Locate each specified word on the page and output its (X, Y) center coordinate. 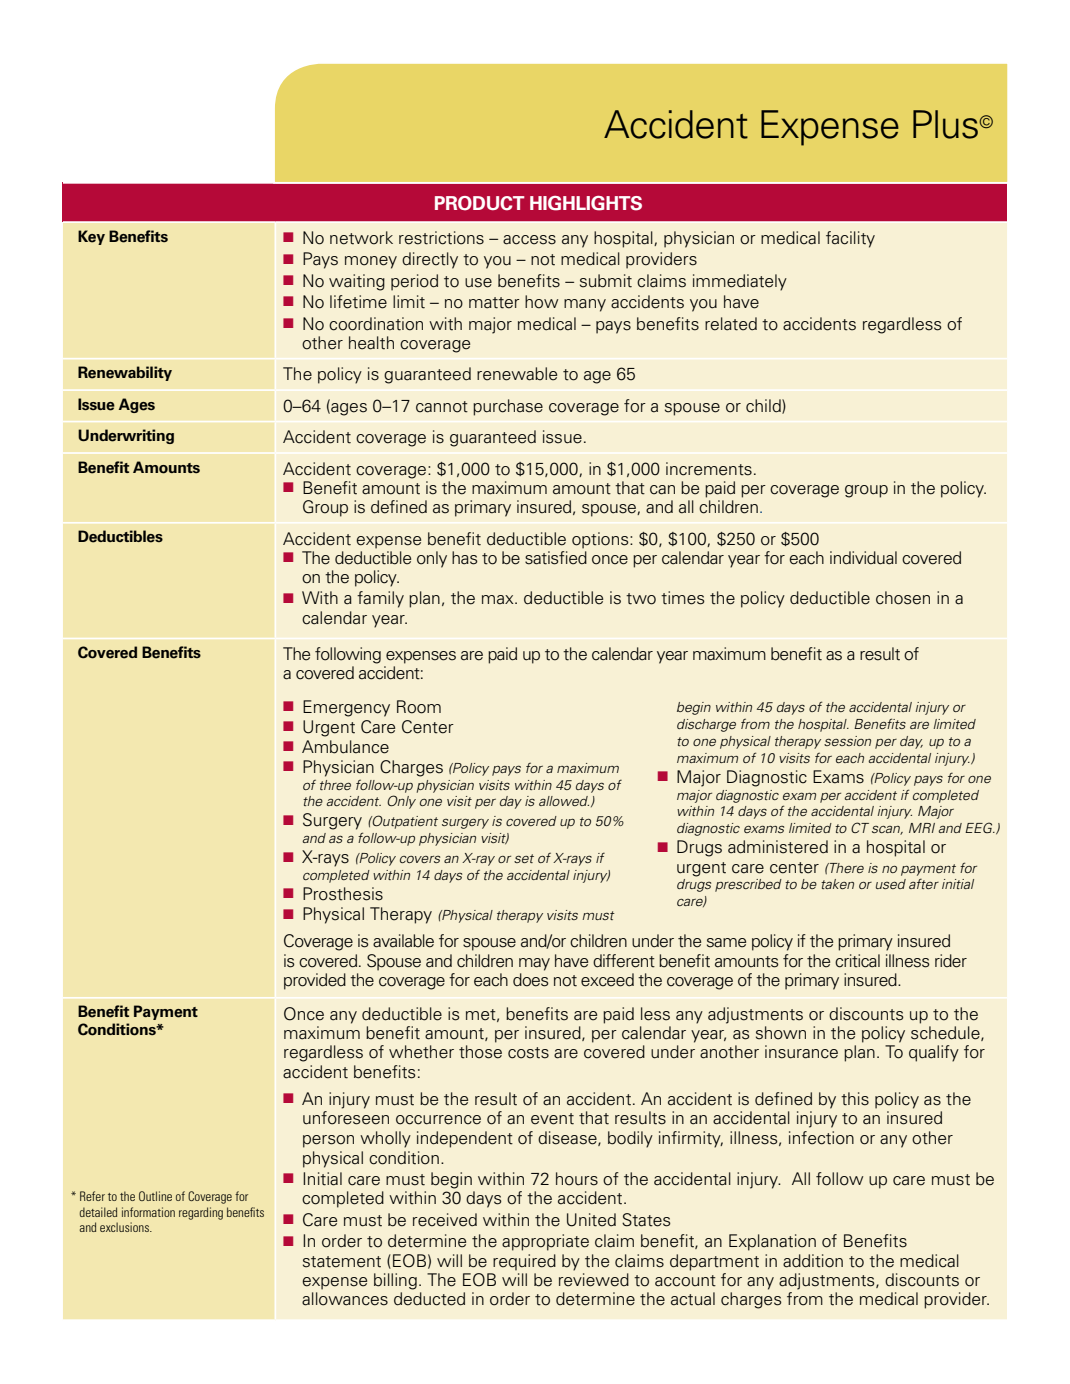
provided (315, 981)
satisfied (556, 556)
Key (91, 237)
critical (857, 961)
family (380, 599)
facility (850, 239)
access (529, 240)
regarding (201, 1213)
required (524, 1262)
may (534, 964)
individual (863, 558)
